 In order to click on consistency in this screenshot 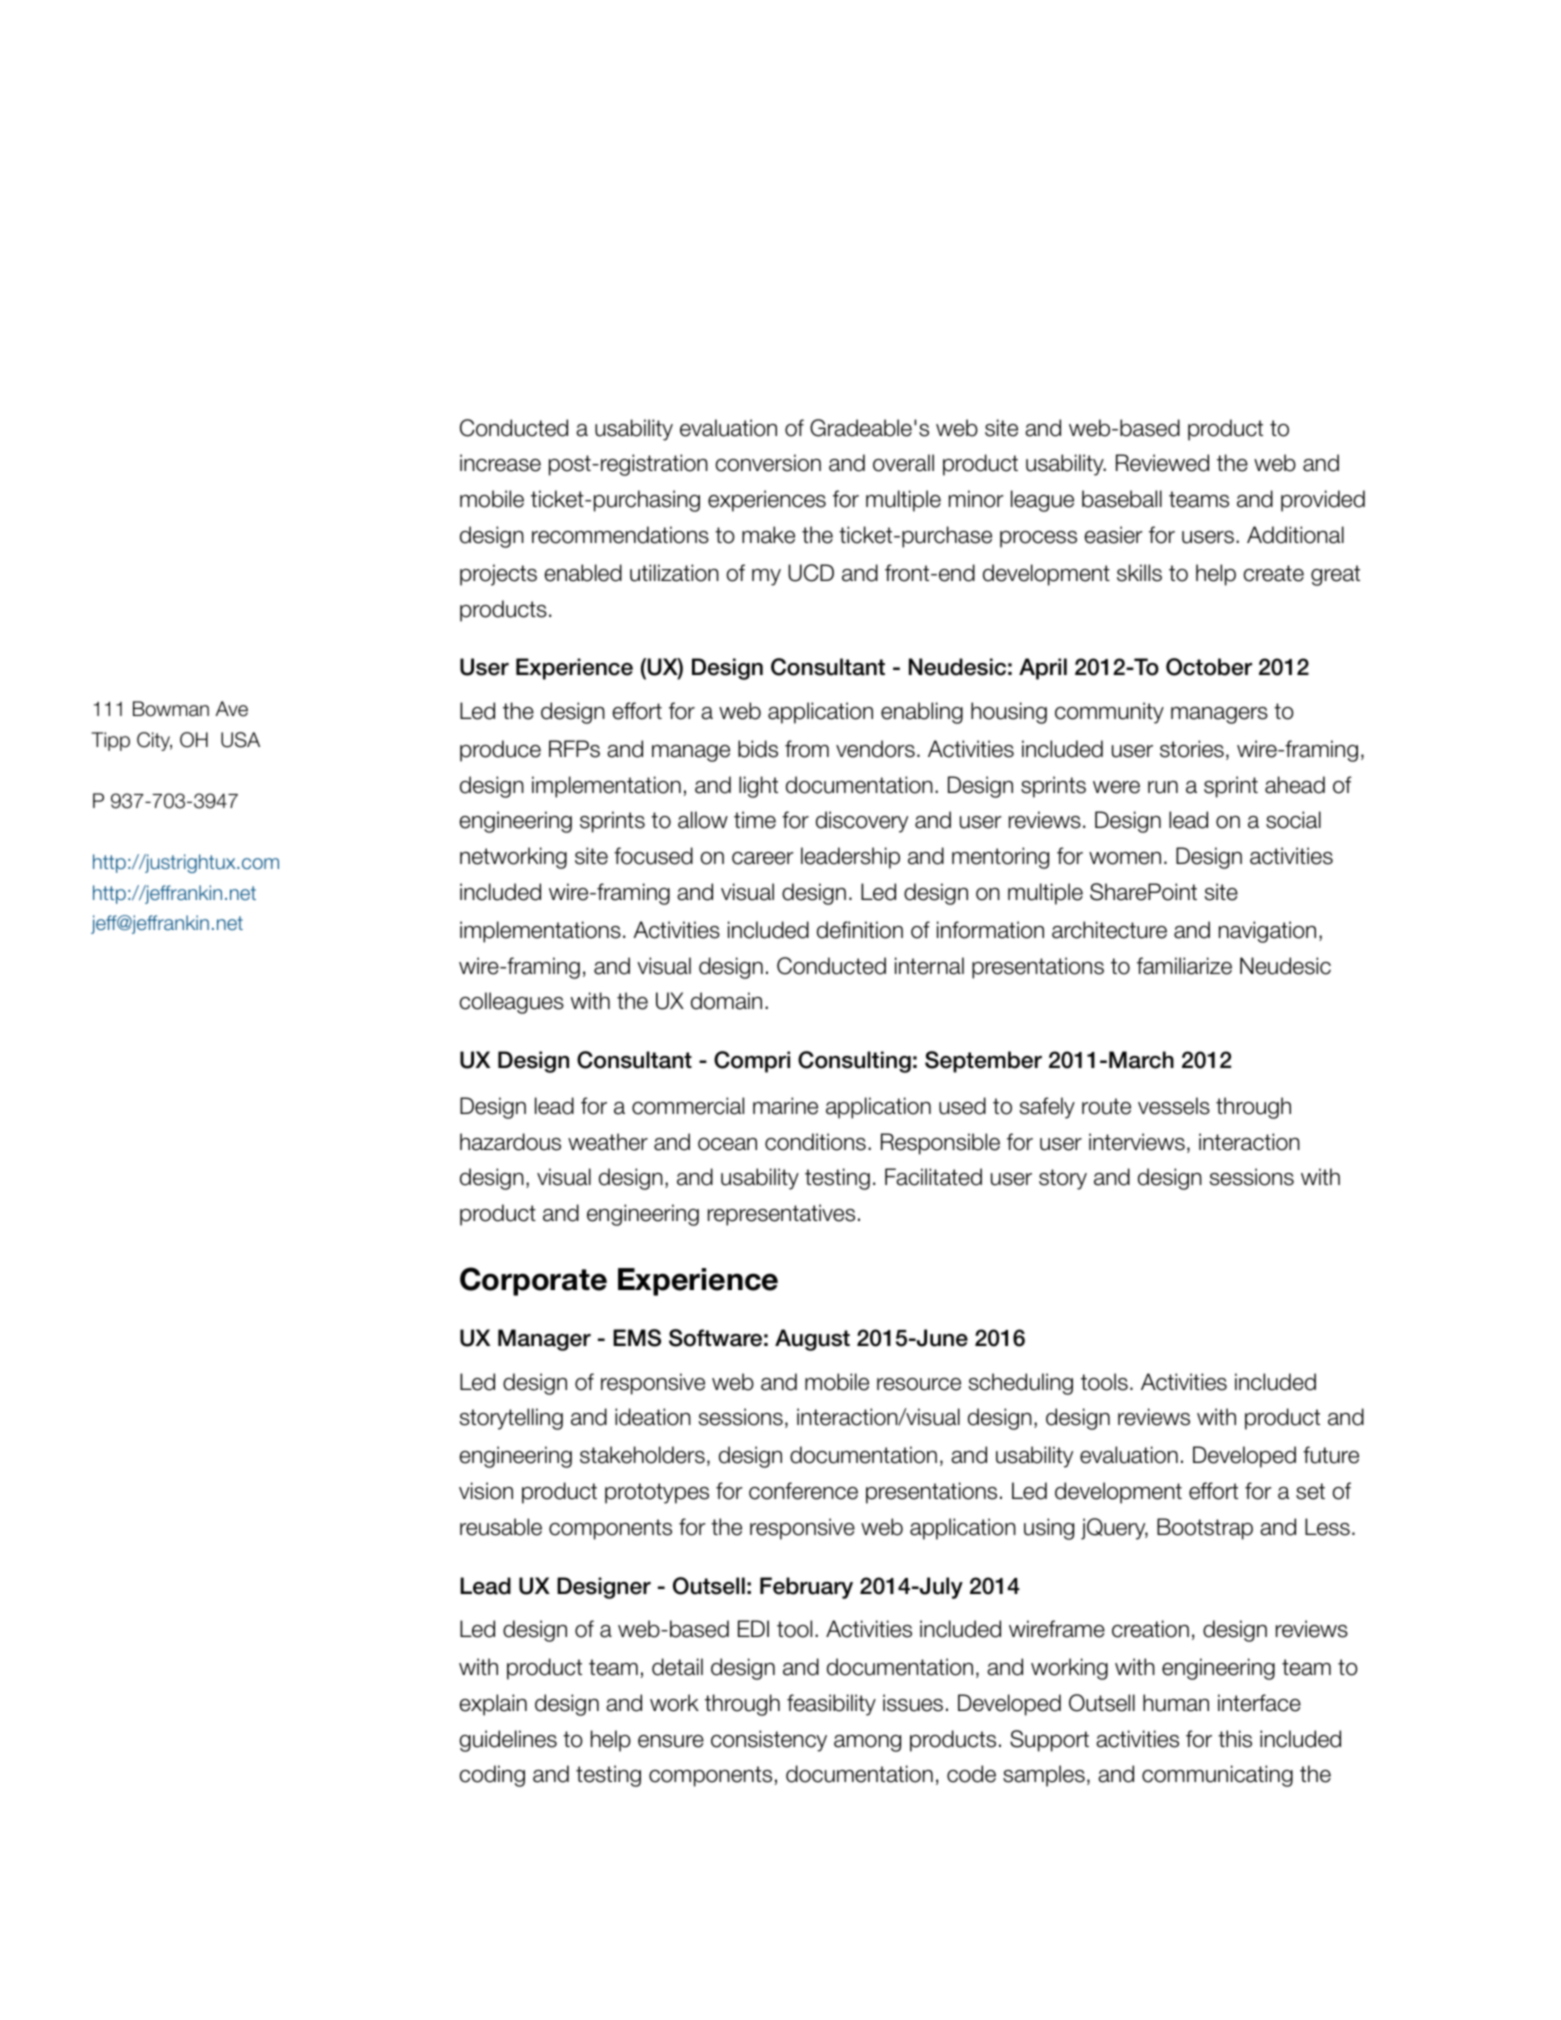, I will do `click(769, 1741)`.
